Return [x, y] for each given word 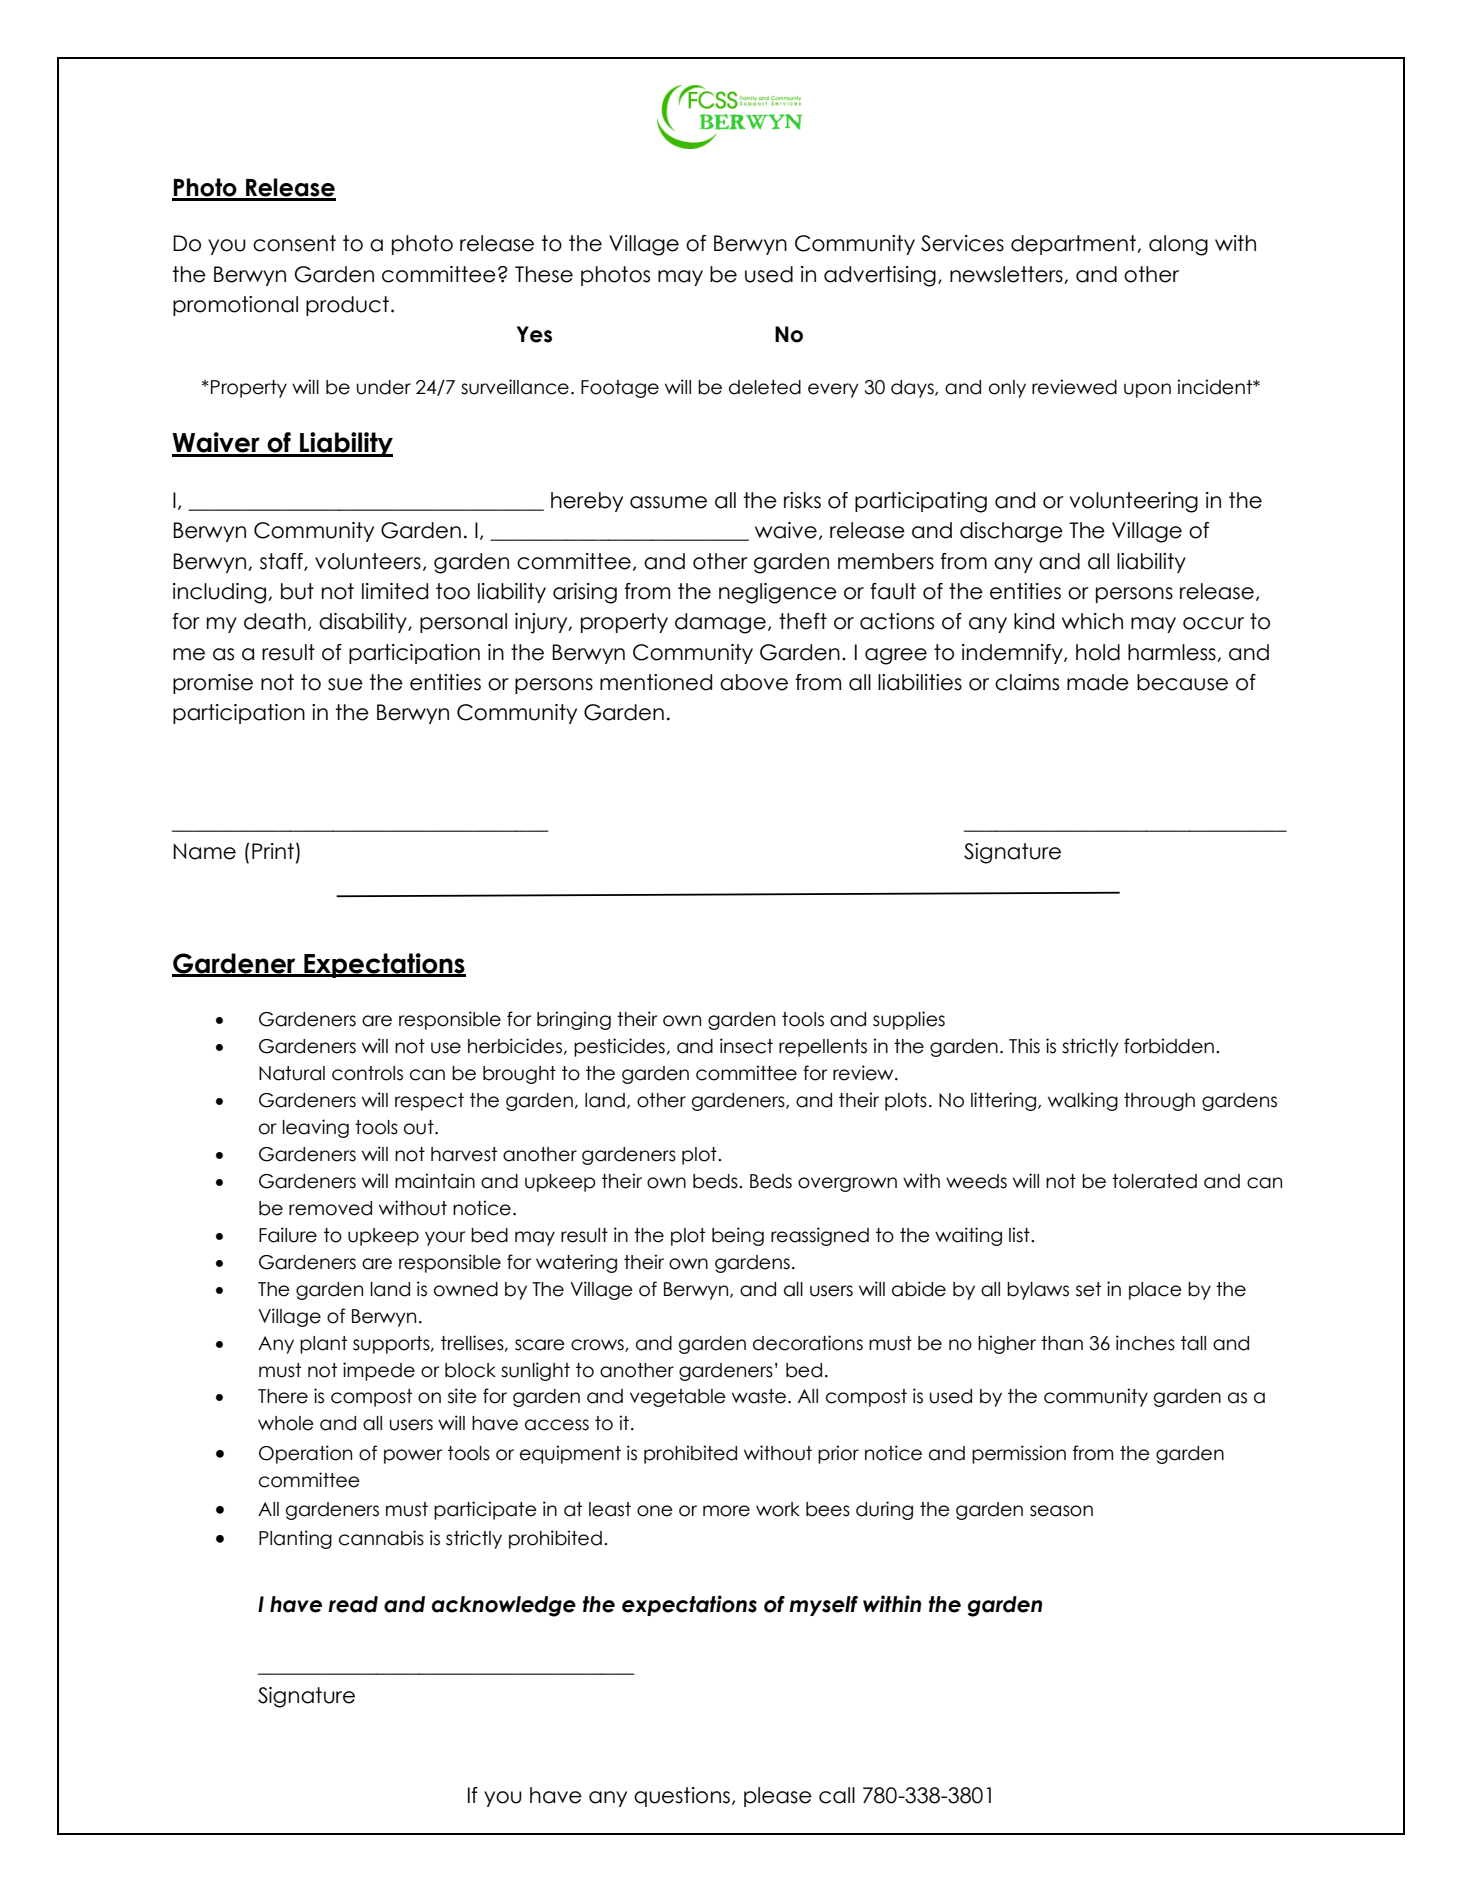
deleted [765, 387]
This [1024, 1046]
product [347, 306]
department [1074, 245]
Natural [292, 1073]
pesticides [619, 1047]
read [353, 1604]
